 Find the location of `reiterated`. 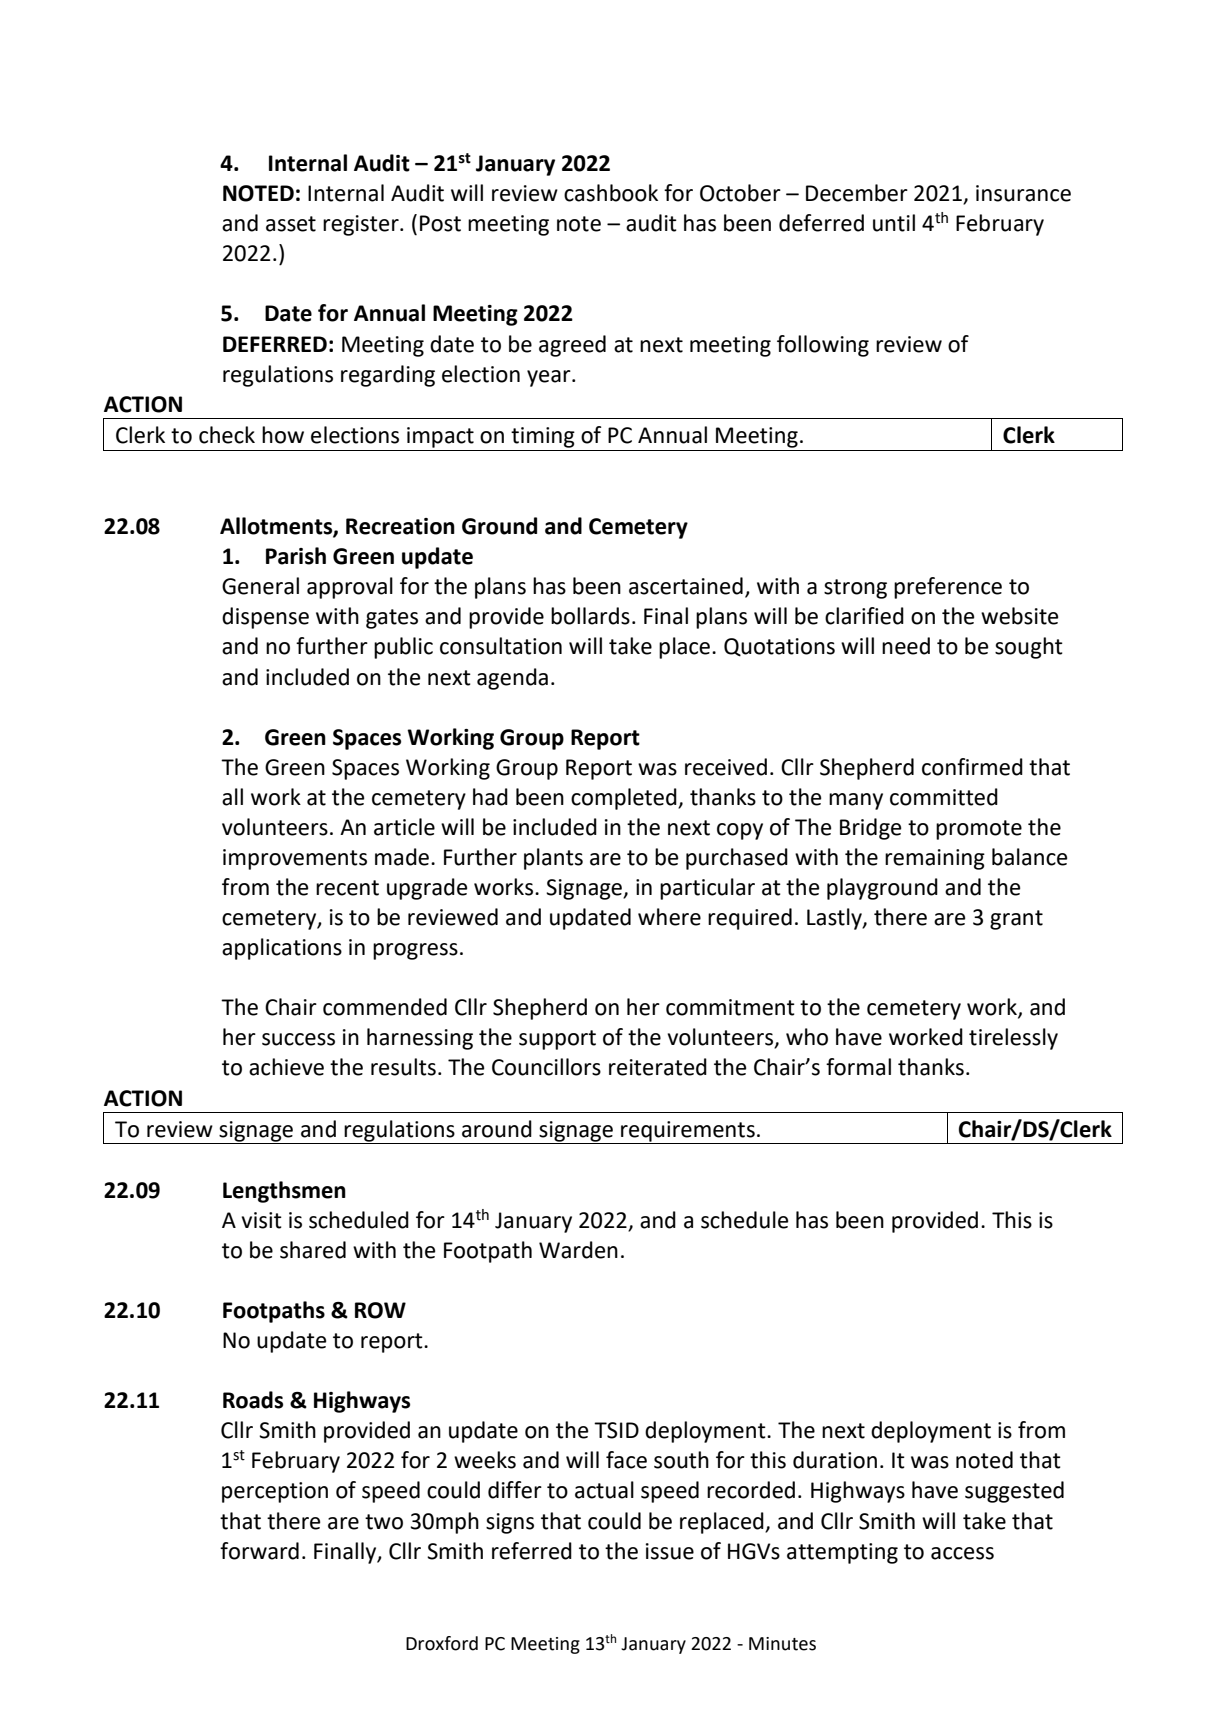

reiterated is located at coordinates (658, 1067).
